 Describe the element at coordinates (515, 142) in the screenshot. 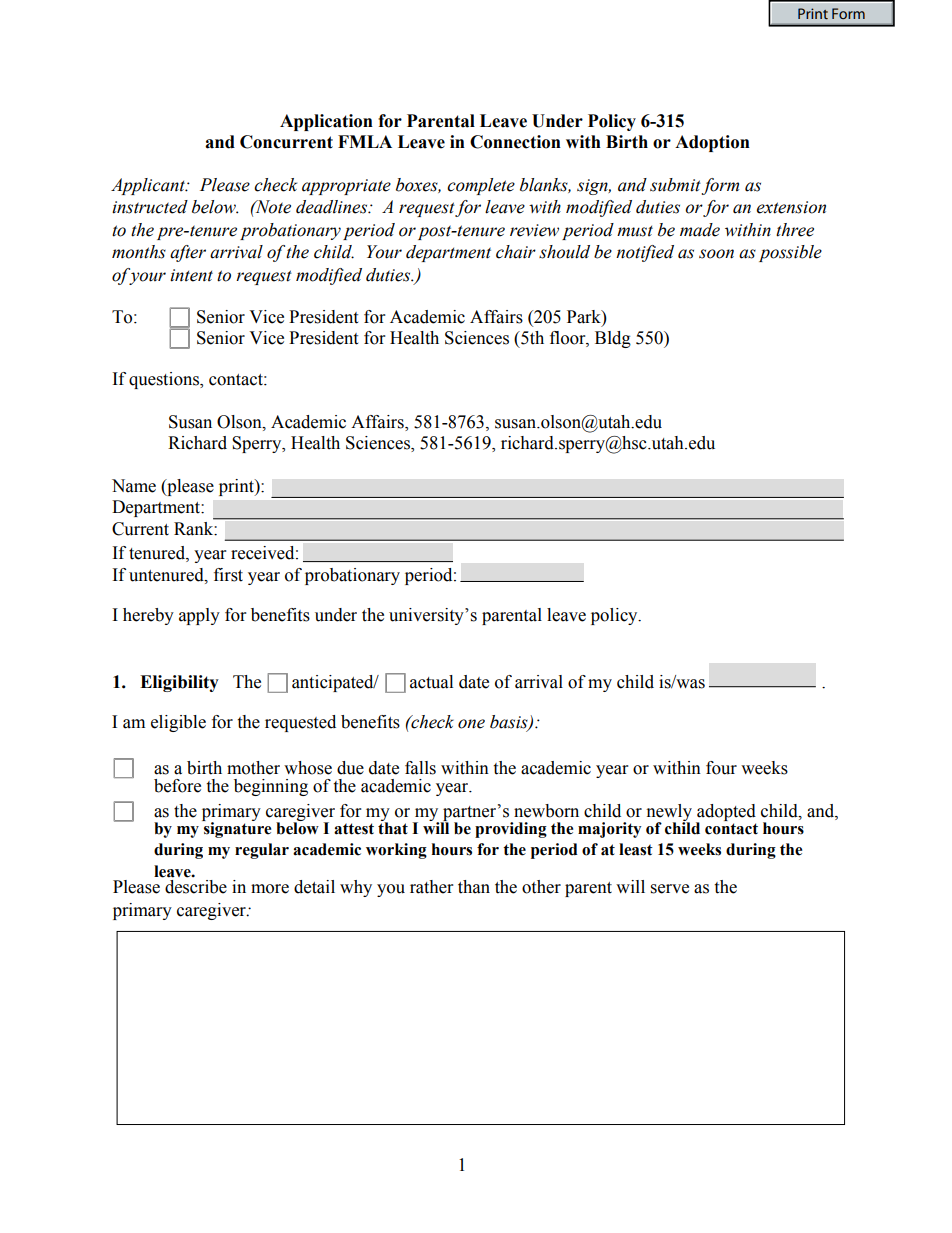

I see `Connection` at that location.
